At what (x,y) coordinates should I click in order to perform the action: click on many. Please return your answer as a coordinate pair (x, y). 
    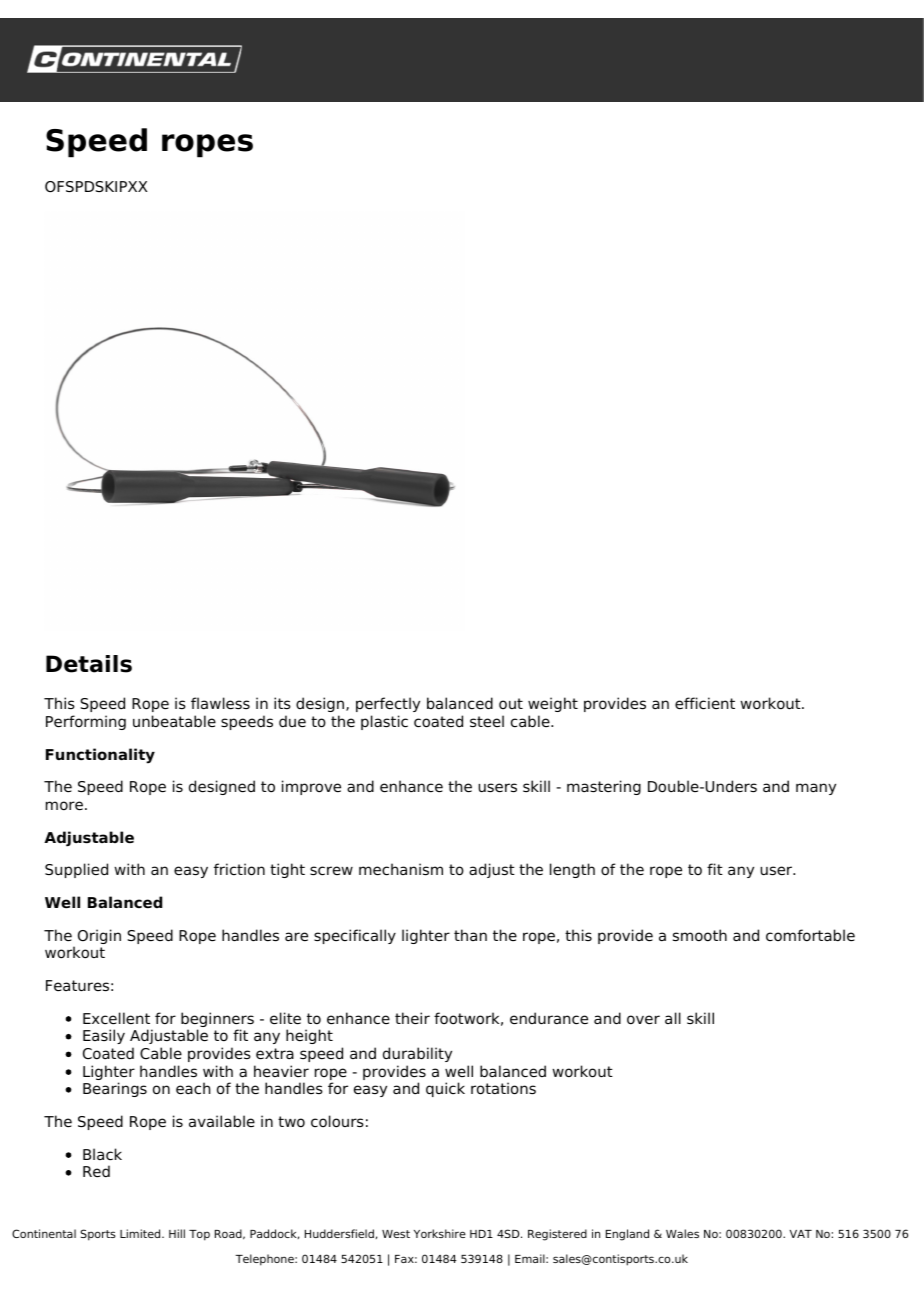
    Looking at the image, I should click on (816, 789).
